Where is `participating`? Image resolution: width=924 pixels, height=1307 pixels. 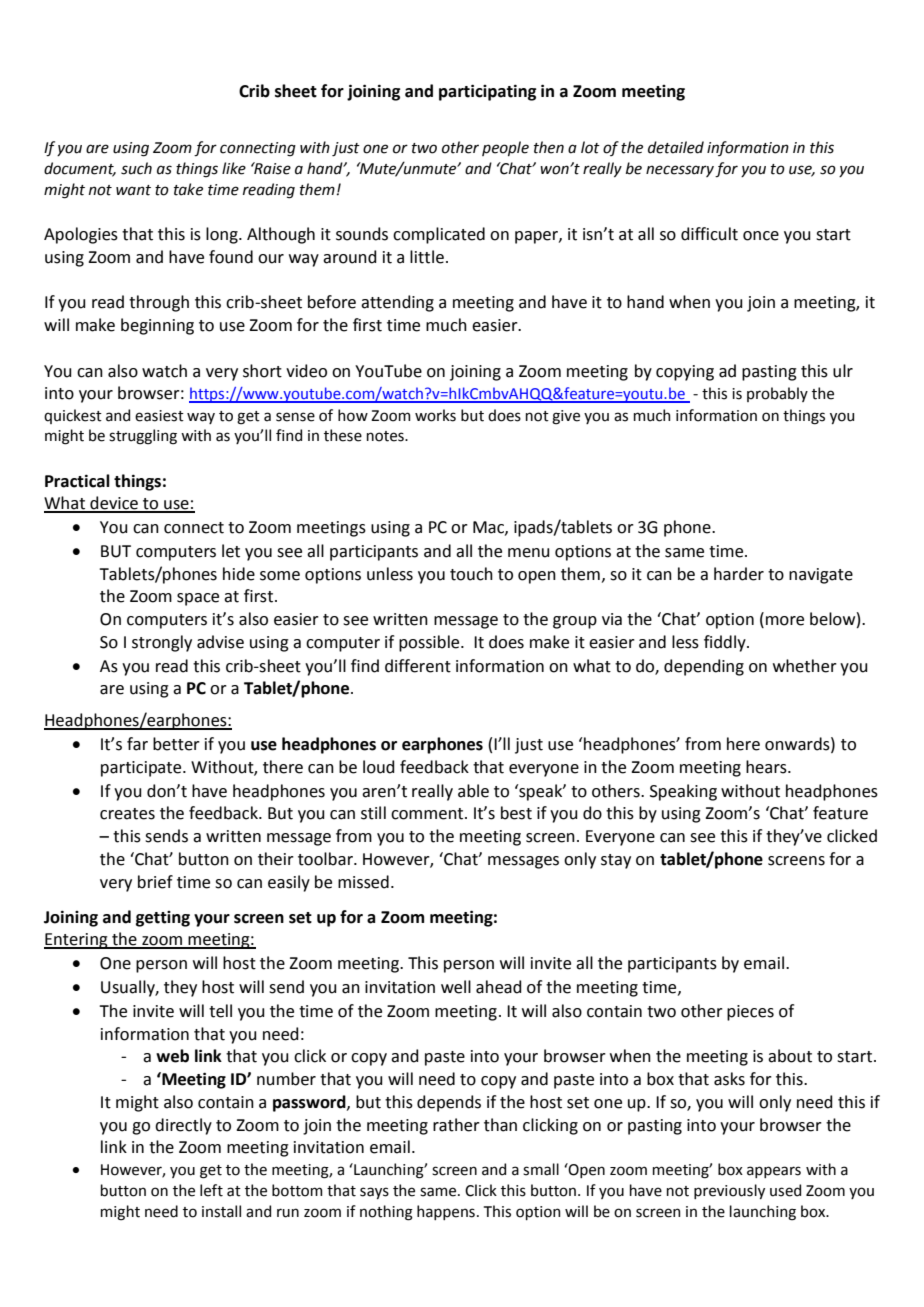
participating is located at coordinates (487, 92).
